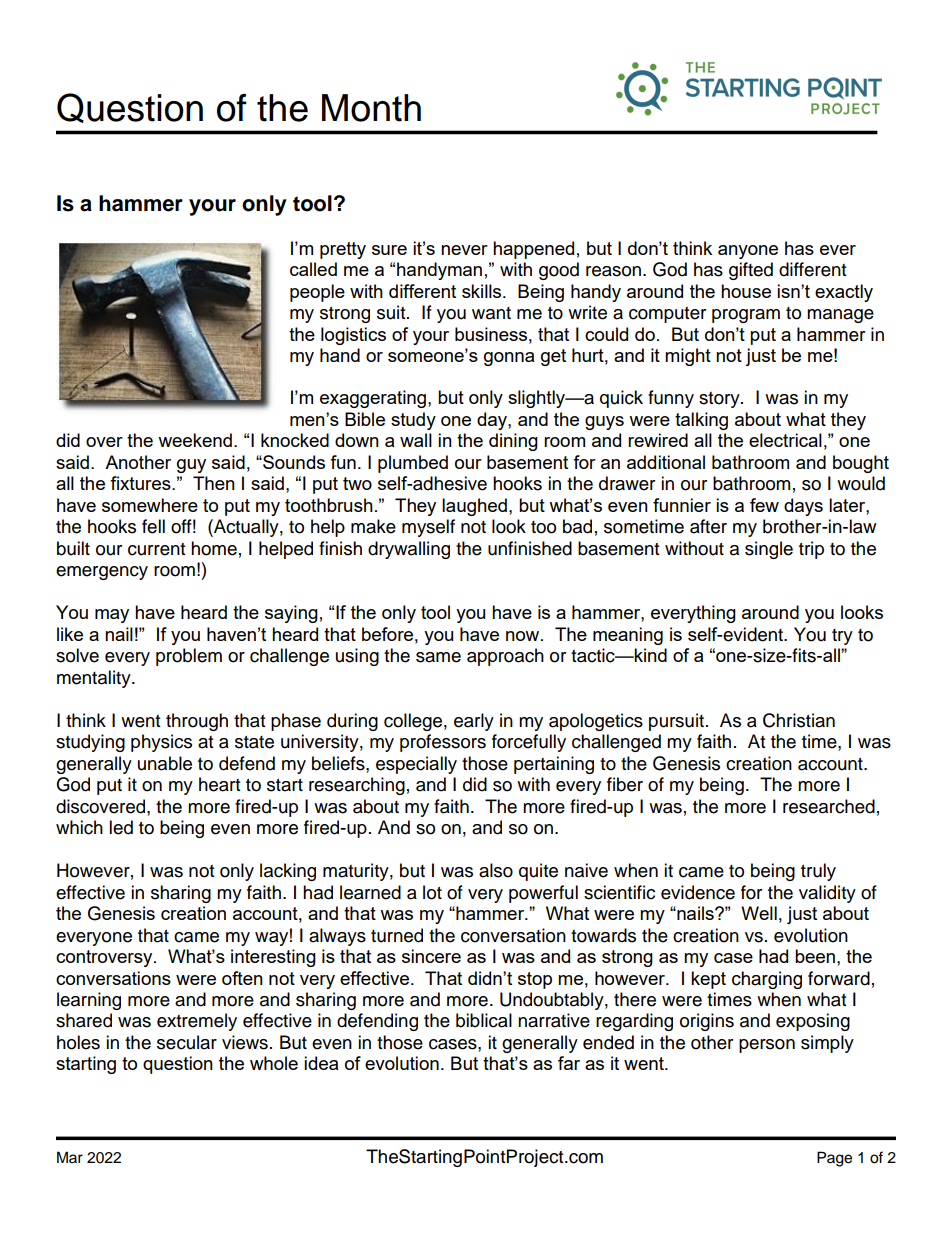  What do you see at coordinates (748, 252) in the screenshot?
I see `anyone` at bounding box center [748, 252].
